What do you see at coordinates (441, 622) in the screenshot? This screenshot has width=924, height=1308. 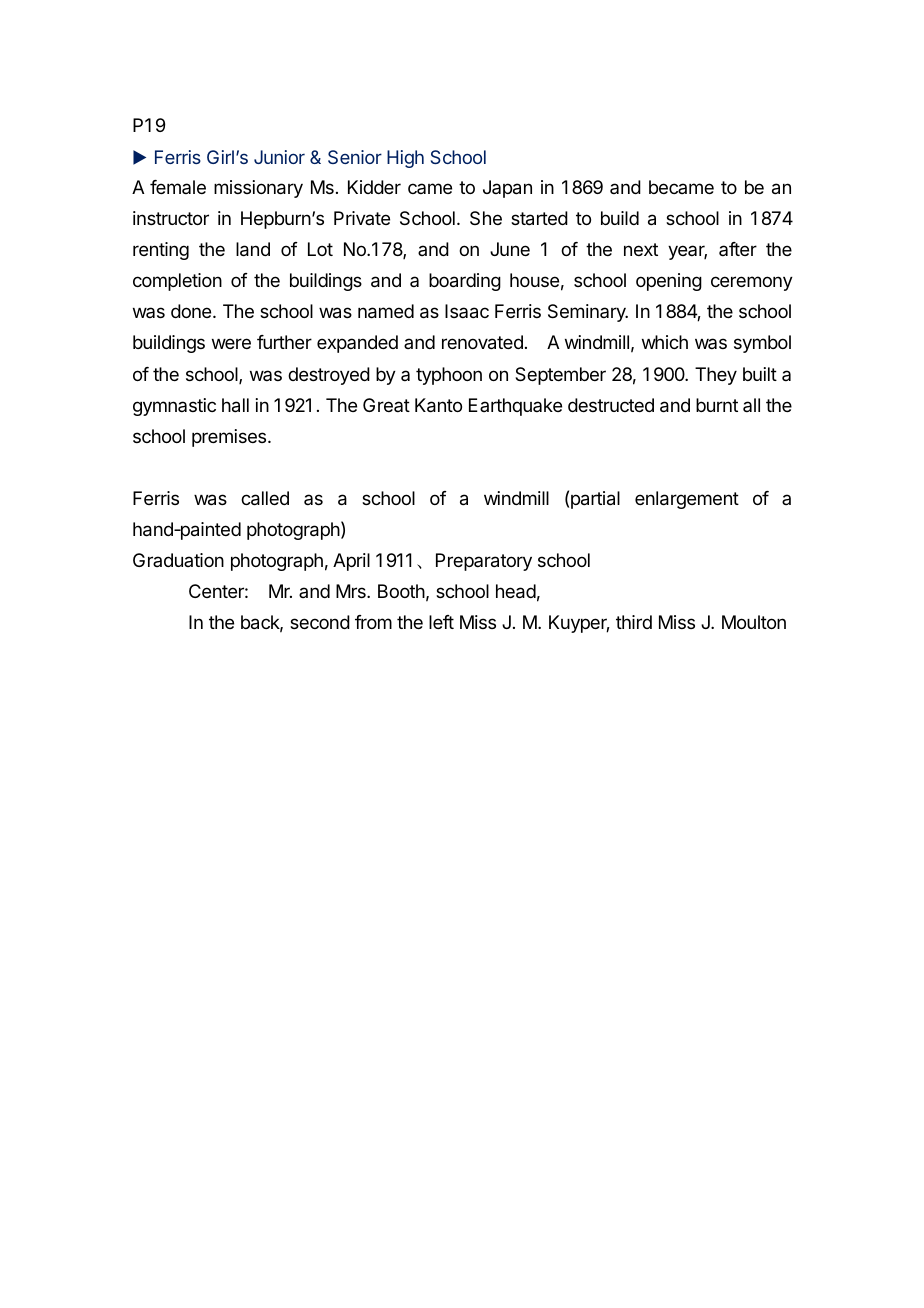 I see `left` at bounding box center [441, 622].
